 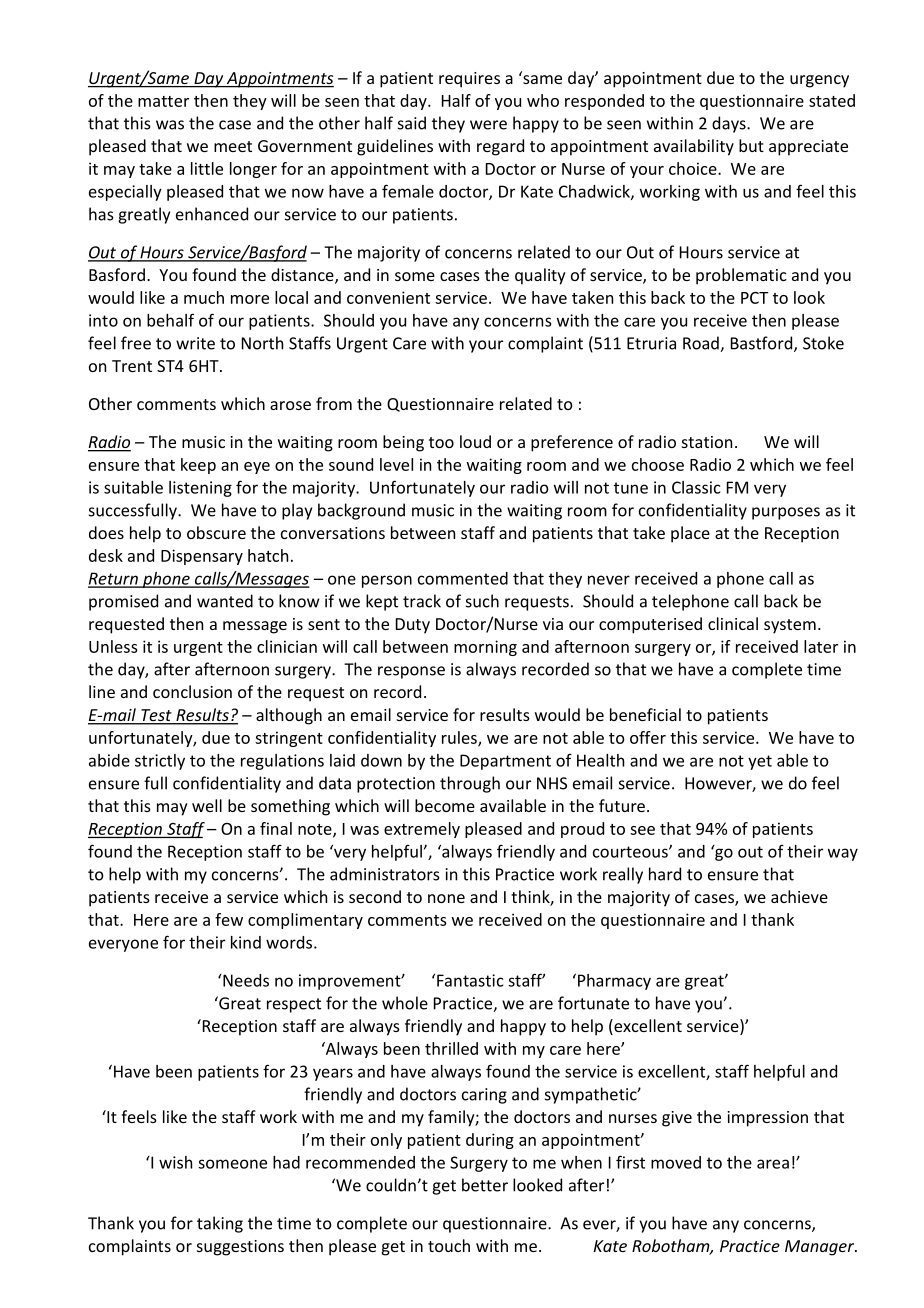 I want to click on achieve, so click(x=799, y=896).
